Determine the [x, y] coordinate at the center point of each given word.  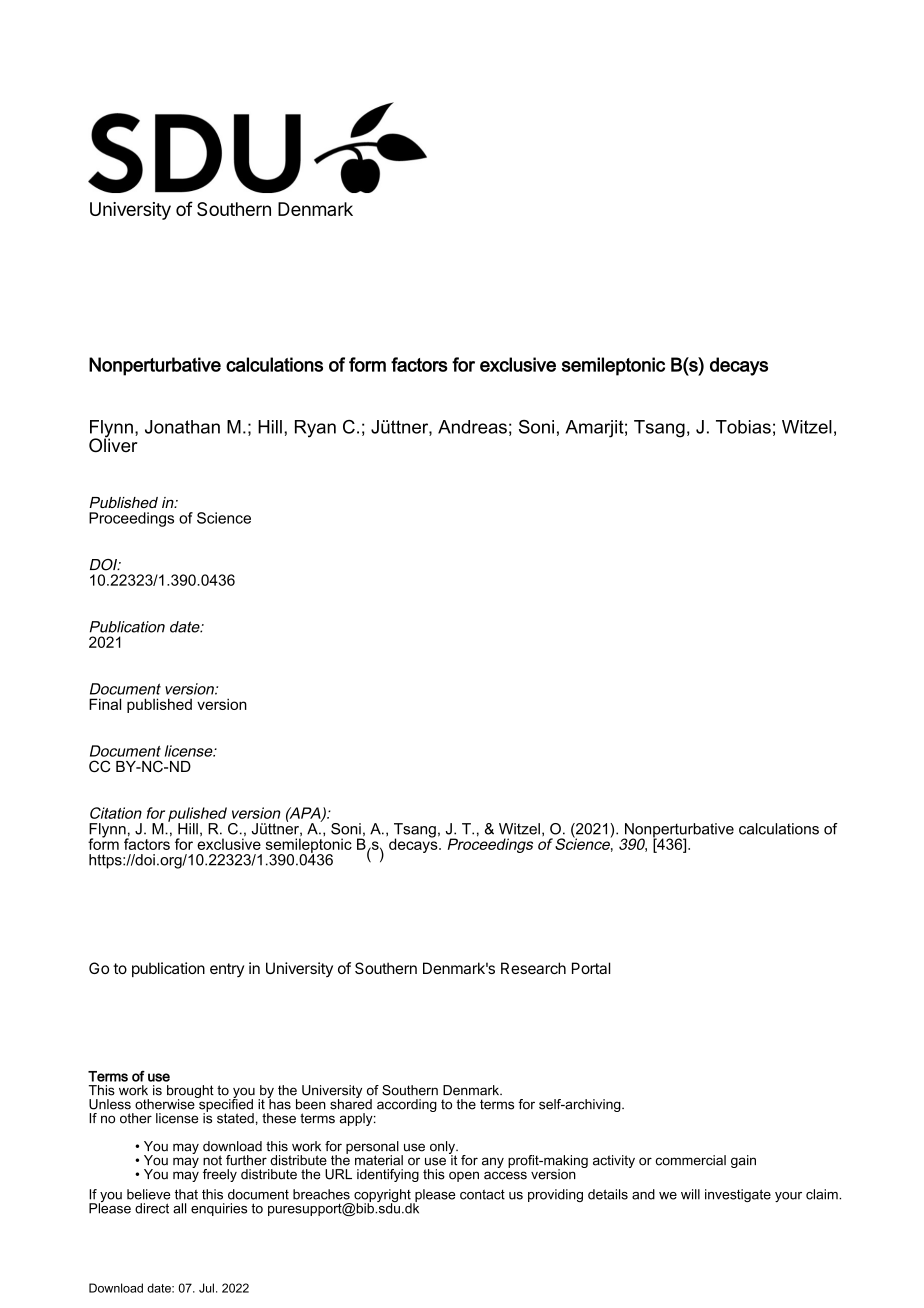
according [407, 1105]
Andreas [472, 427]
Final [105, 704]
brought [190, 1093]
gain [743, 1161]
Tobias [743, 427]
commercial [691, 1160]
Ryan [315, 429]
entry [227, 970]
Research [533, 968]
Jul [206, 1288]
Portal [591, 968]
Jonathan [182, 427]
